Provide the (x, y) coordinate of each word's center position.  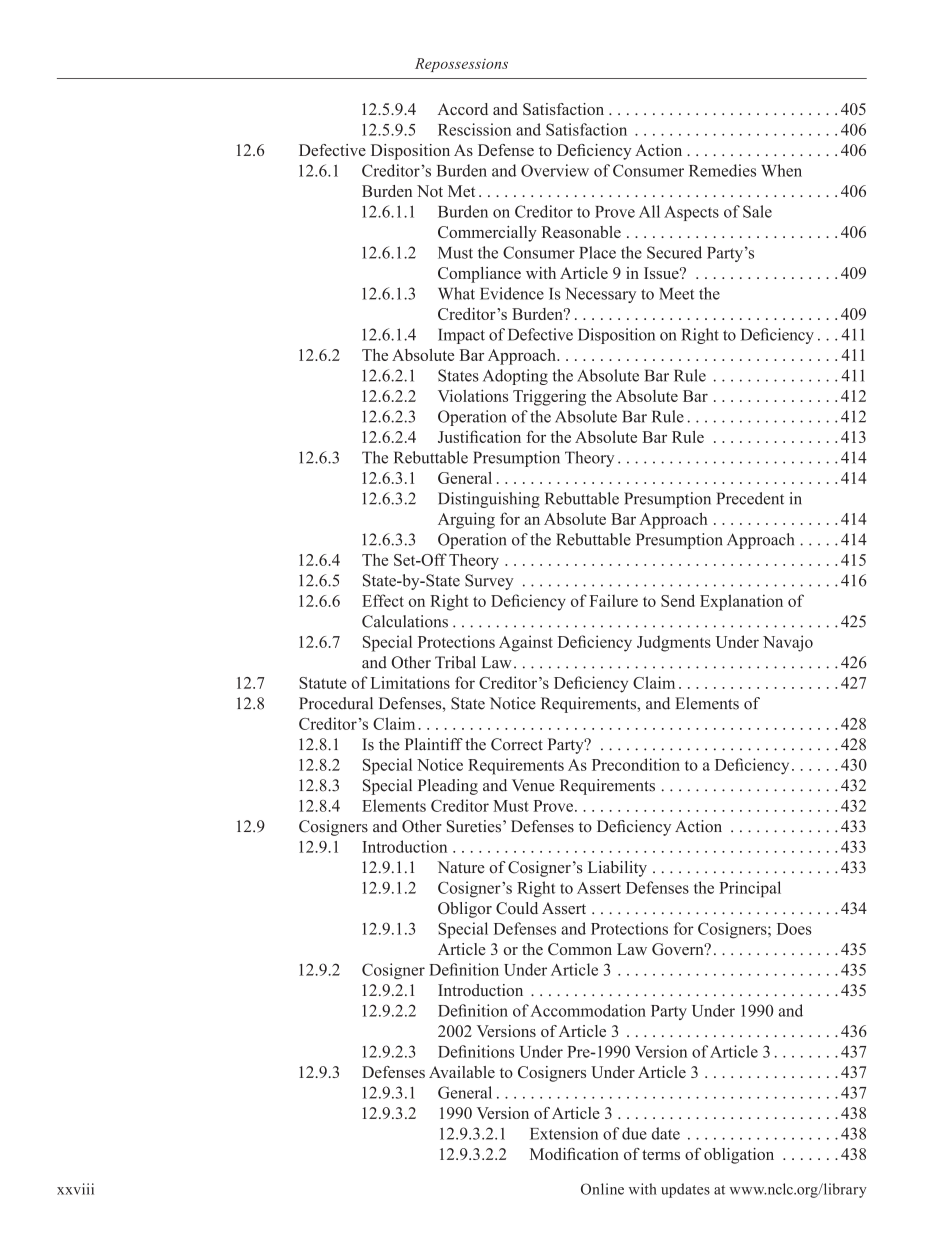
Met (461, 191)
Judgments (674, 643)
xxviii (75, 1189)
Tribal (455, 662)
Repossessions (461, 65)
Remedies (722, 170)
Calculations (405, 621)
